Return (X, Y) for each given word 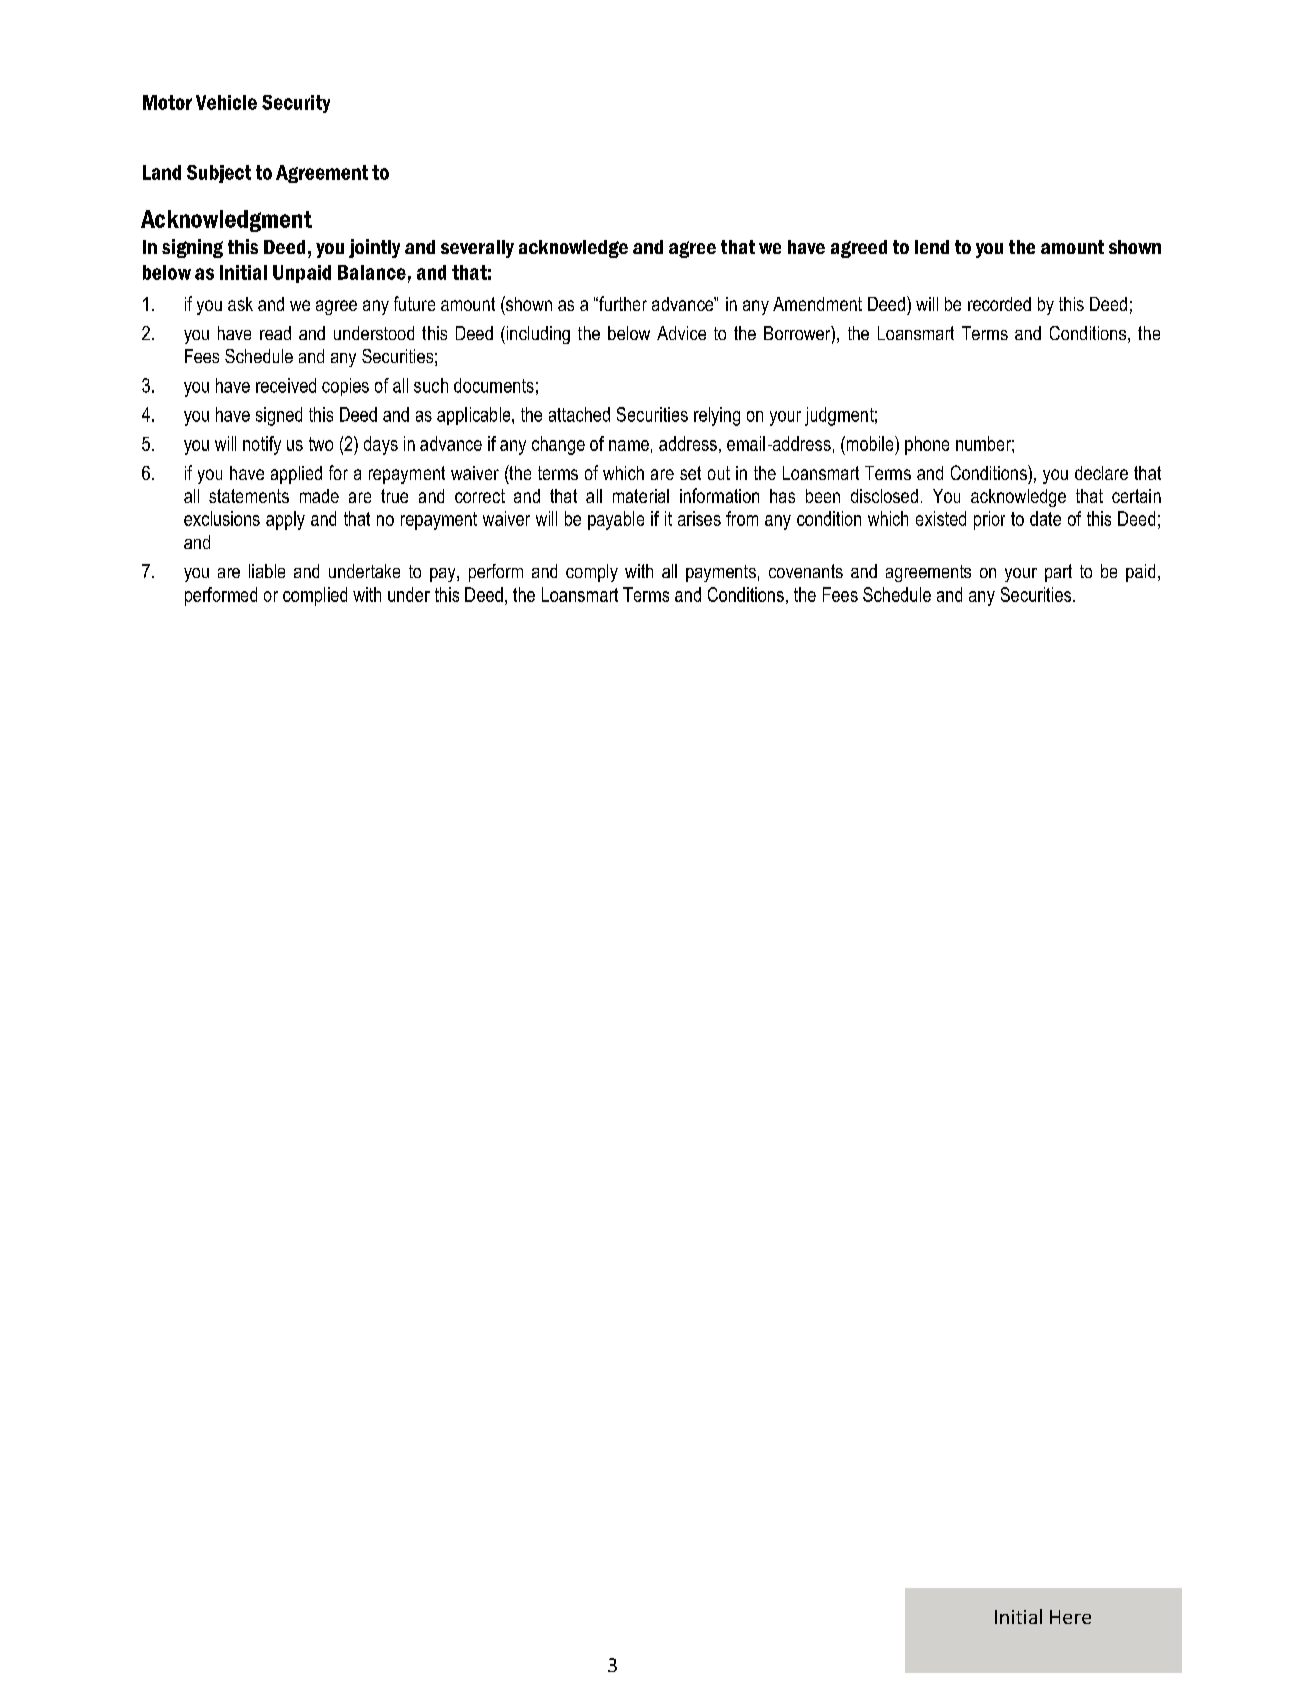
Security (296, 104)
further (622, 303)
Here (1070, 1617)
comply (592, 573)
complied (315, 596)
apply (285, 520)
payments (721, 573)
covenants (806, 571)
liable (267, 571)
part (1058, 573)
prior (989, 520)
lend (932, 247)
